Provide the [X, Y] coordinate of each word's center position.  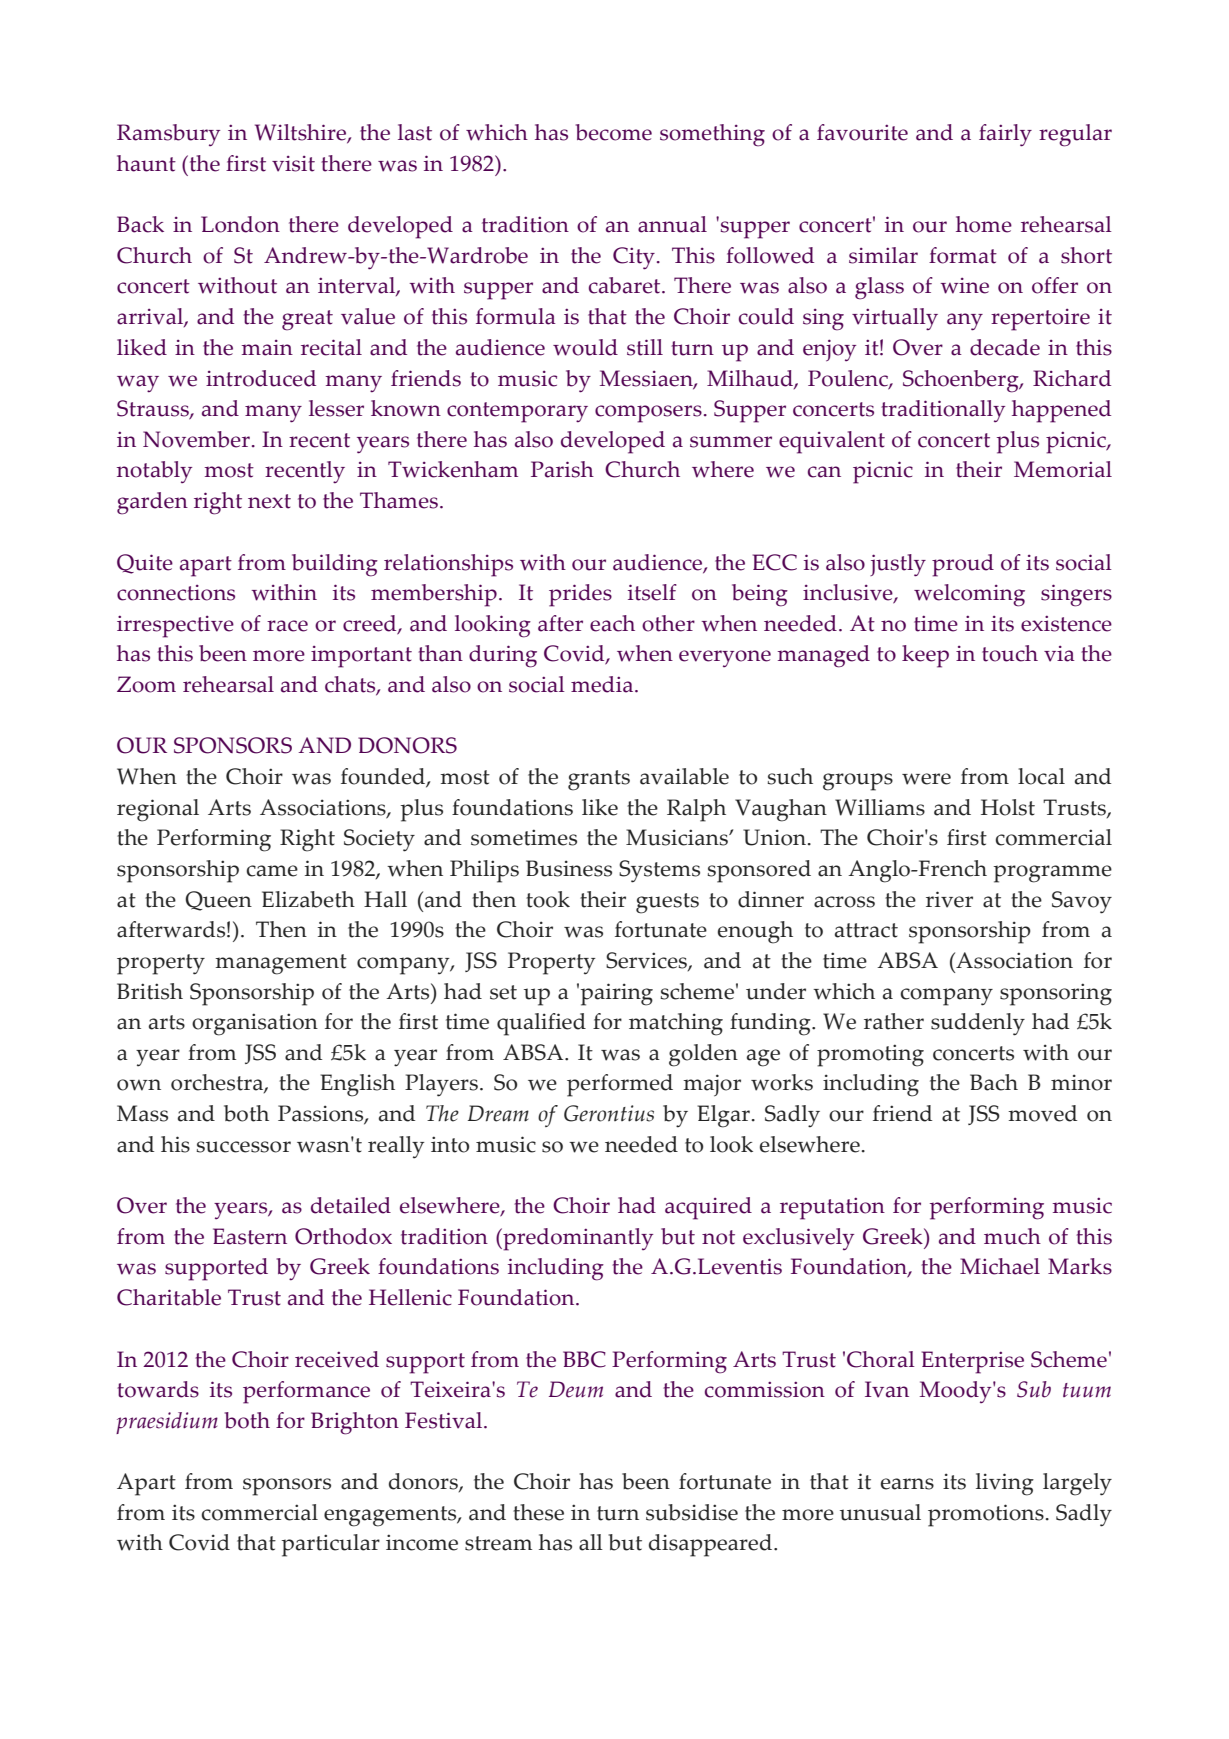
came [272, 871]
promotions [986, 1515]
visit [293, 164]
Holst [1008, 807]
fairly [1005, 135]
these [538, 1512]
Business [569, 868]
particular [331, 1545]
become [614, 132]
